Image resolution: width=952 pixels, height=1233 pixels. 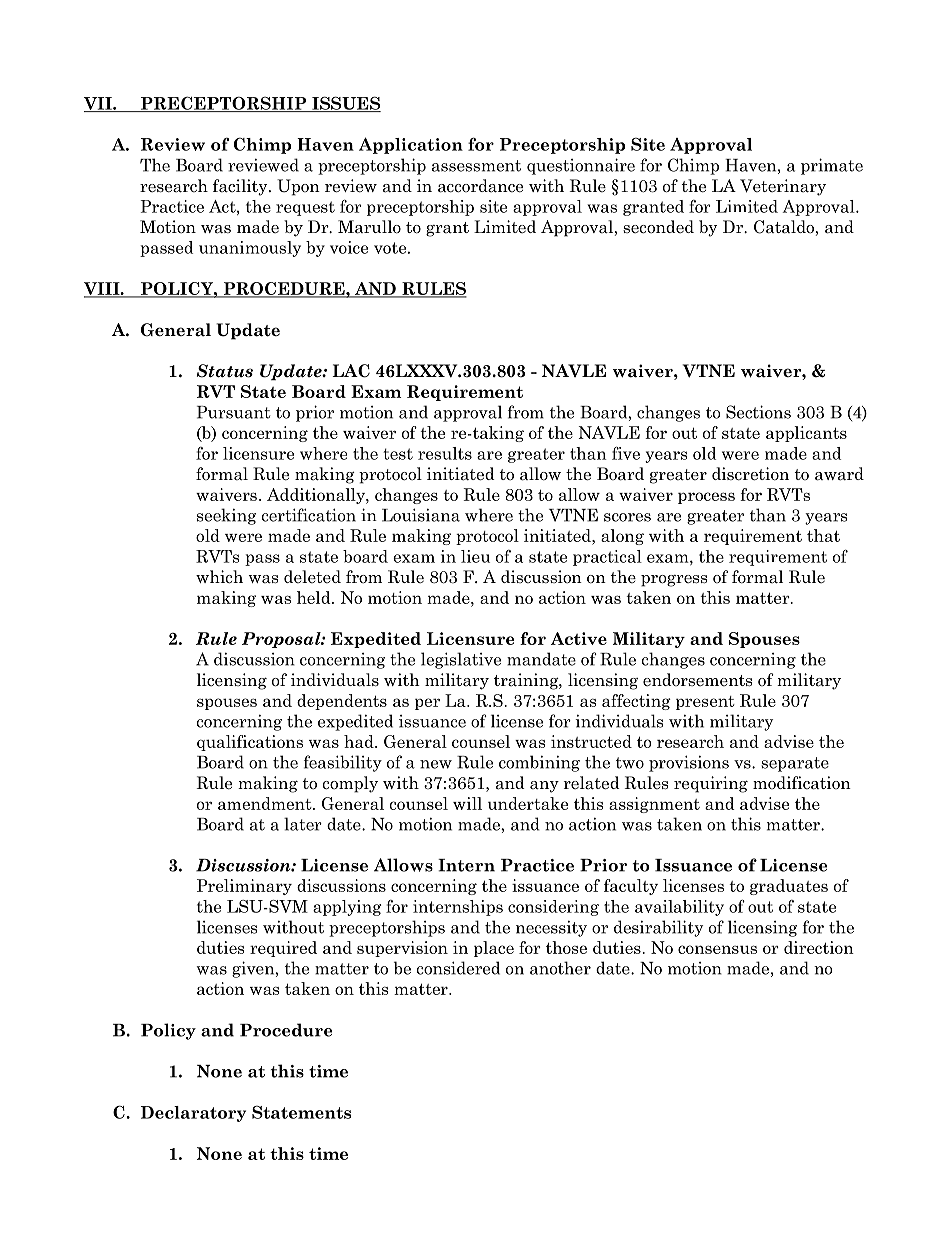 I want to click on consensus, so click(x=717, y=949).
